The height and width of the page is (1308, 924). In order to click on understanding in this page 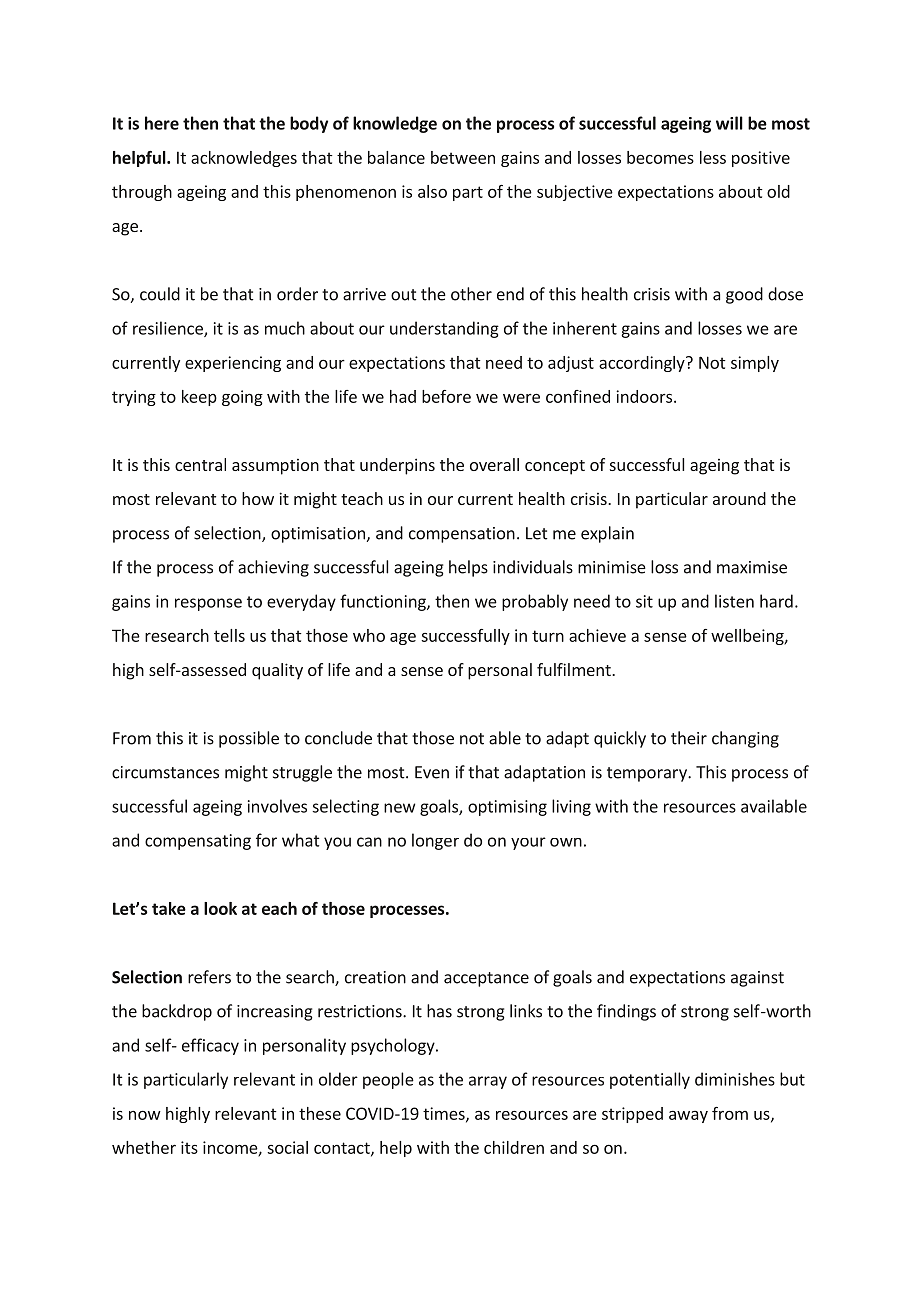, I will do `click(444, 329)`.
